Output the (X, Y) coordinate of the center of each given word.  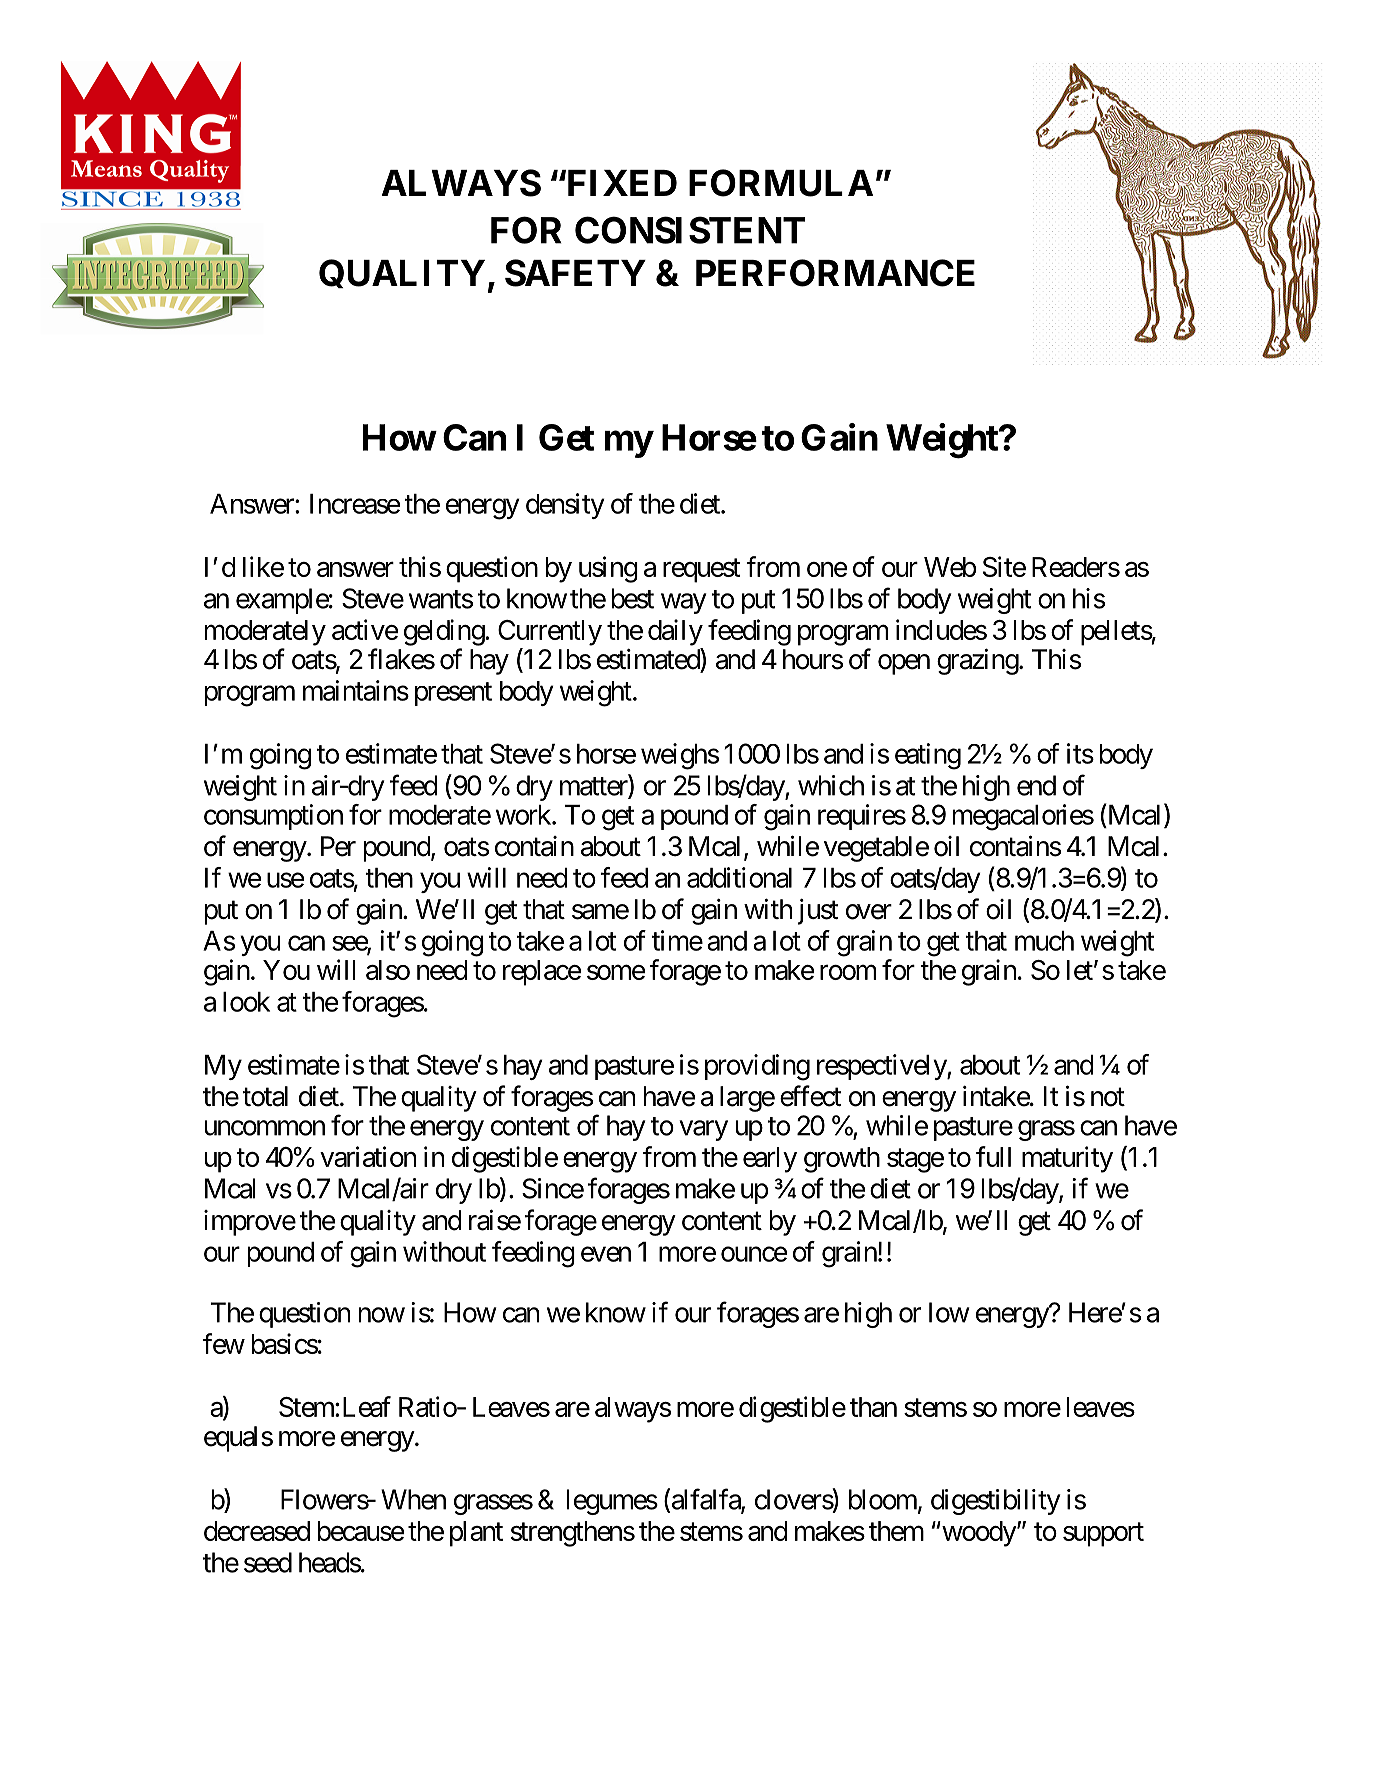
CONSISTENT (690, 230)
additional (739, 877)
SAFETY (575, 273)
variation (368, 1156)
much (1044, 941)
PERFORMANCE (835, 273)
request (701, 571)
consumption (273, 817)
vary (703, 1130)
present (453, 694)
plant (476, 1534)
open (904, 664)
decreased (257, 1531)
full (993, 1156)
